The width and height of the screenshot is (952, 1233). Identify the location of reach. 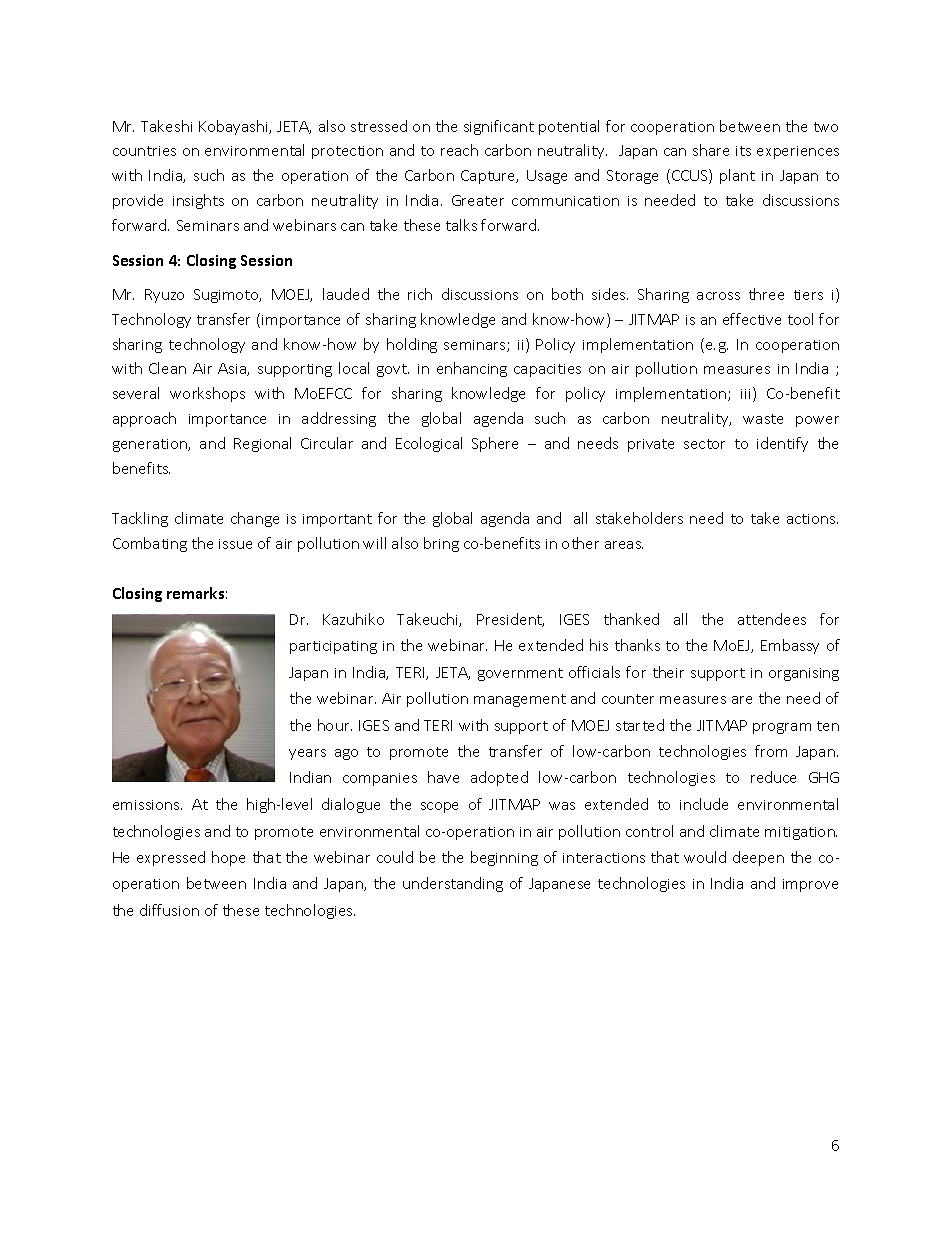
(459, 150).
